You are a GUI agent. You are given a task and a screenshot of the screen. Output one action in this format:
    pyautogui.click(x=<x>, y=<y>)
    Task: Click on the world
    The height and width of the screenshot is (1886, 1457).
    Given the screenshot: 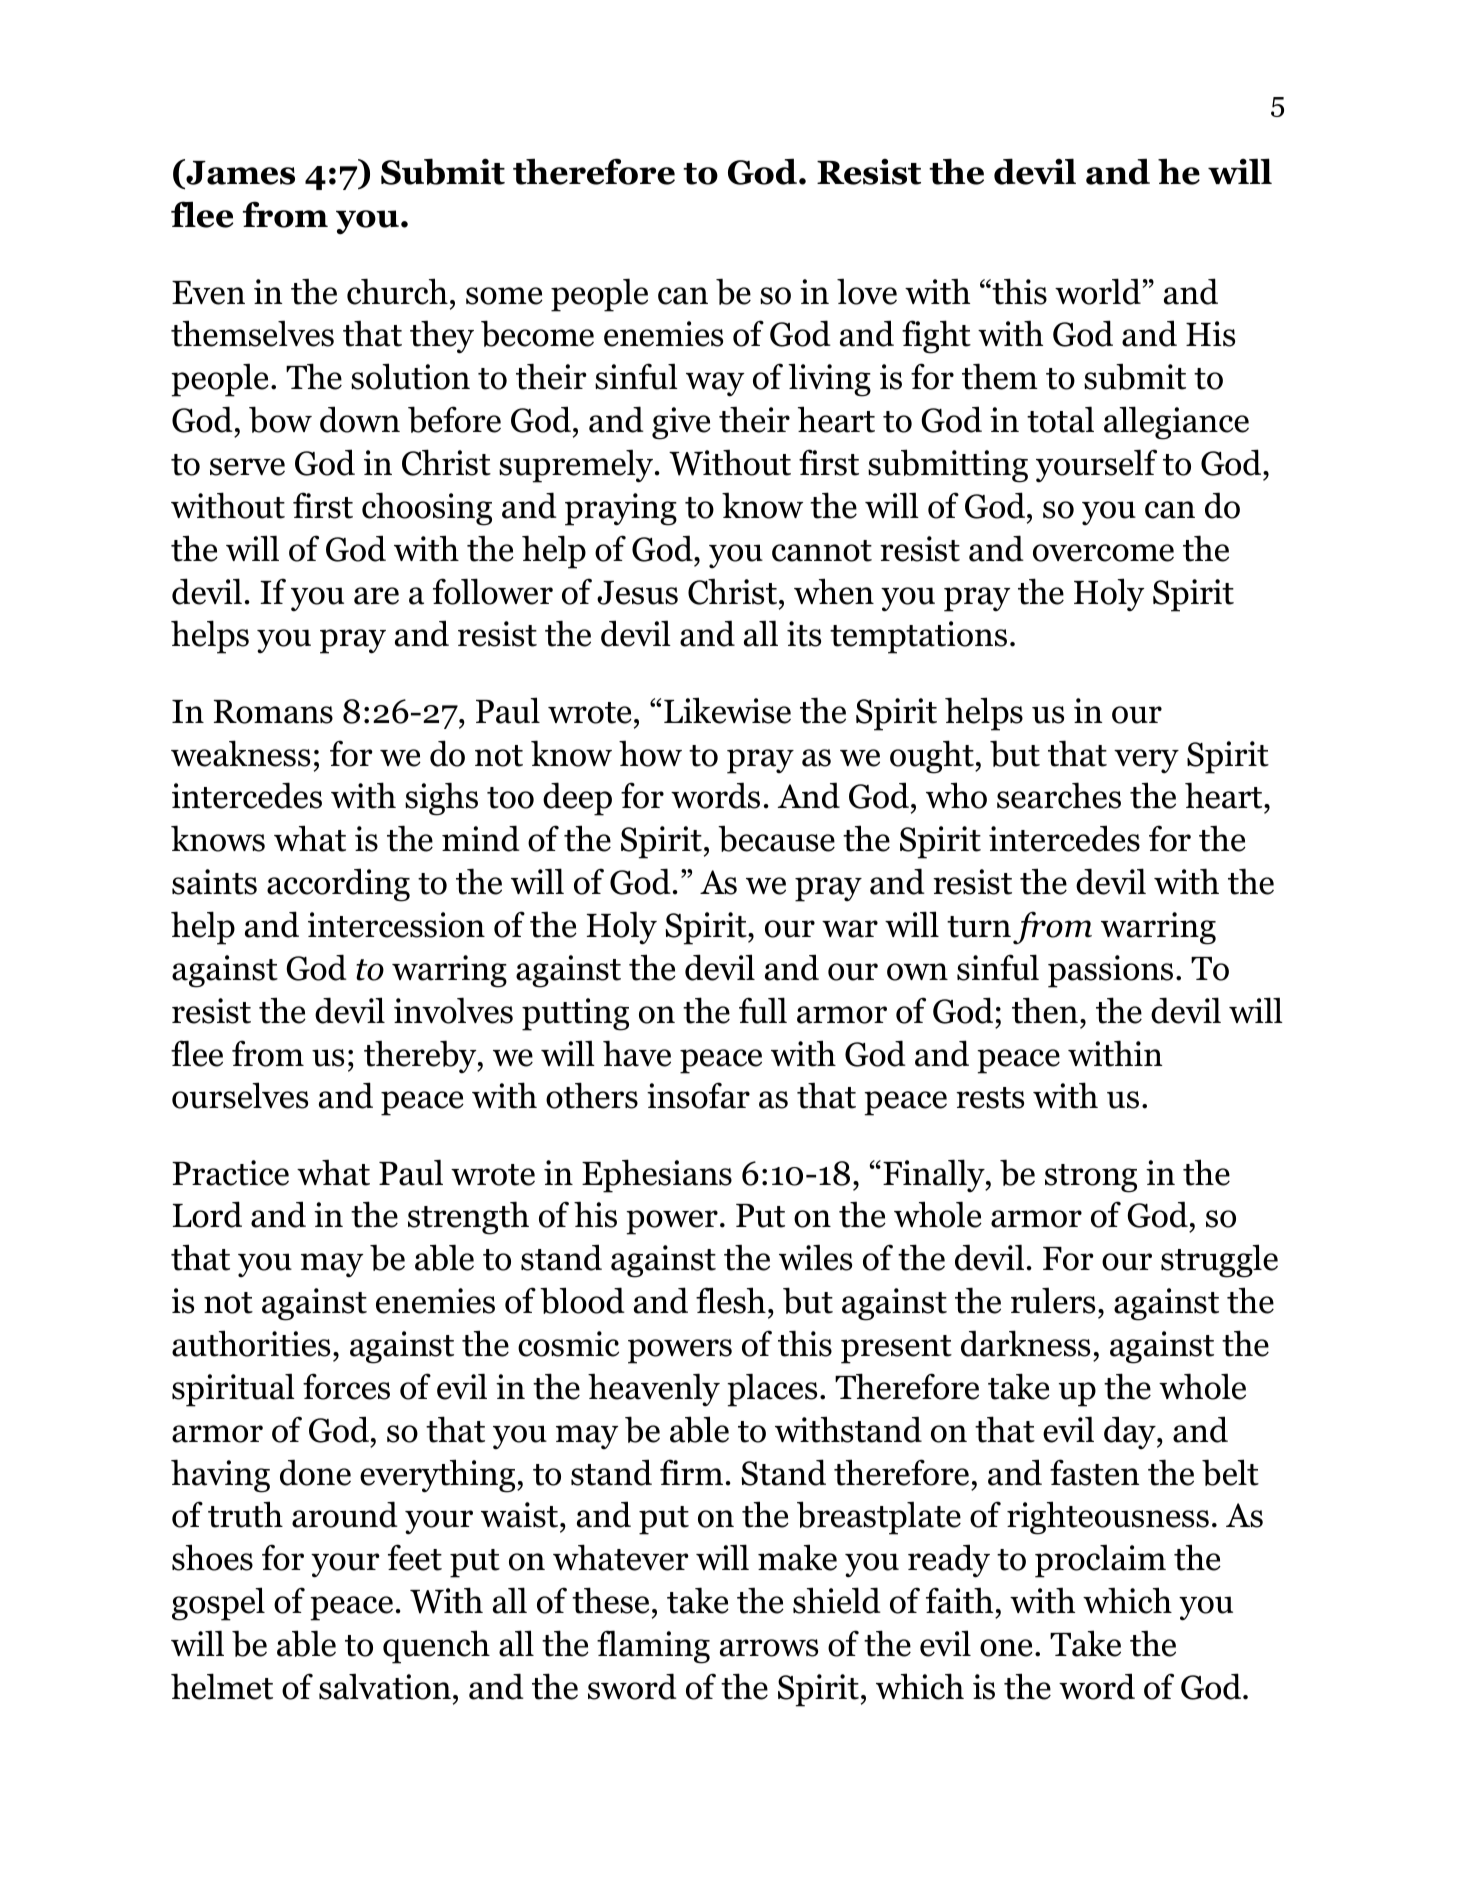 What is the action you would take?
    pyautogui.click(x=1098, y=291)
